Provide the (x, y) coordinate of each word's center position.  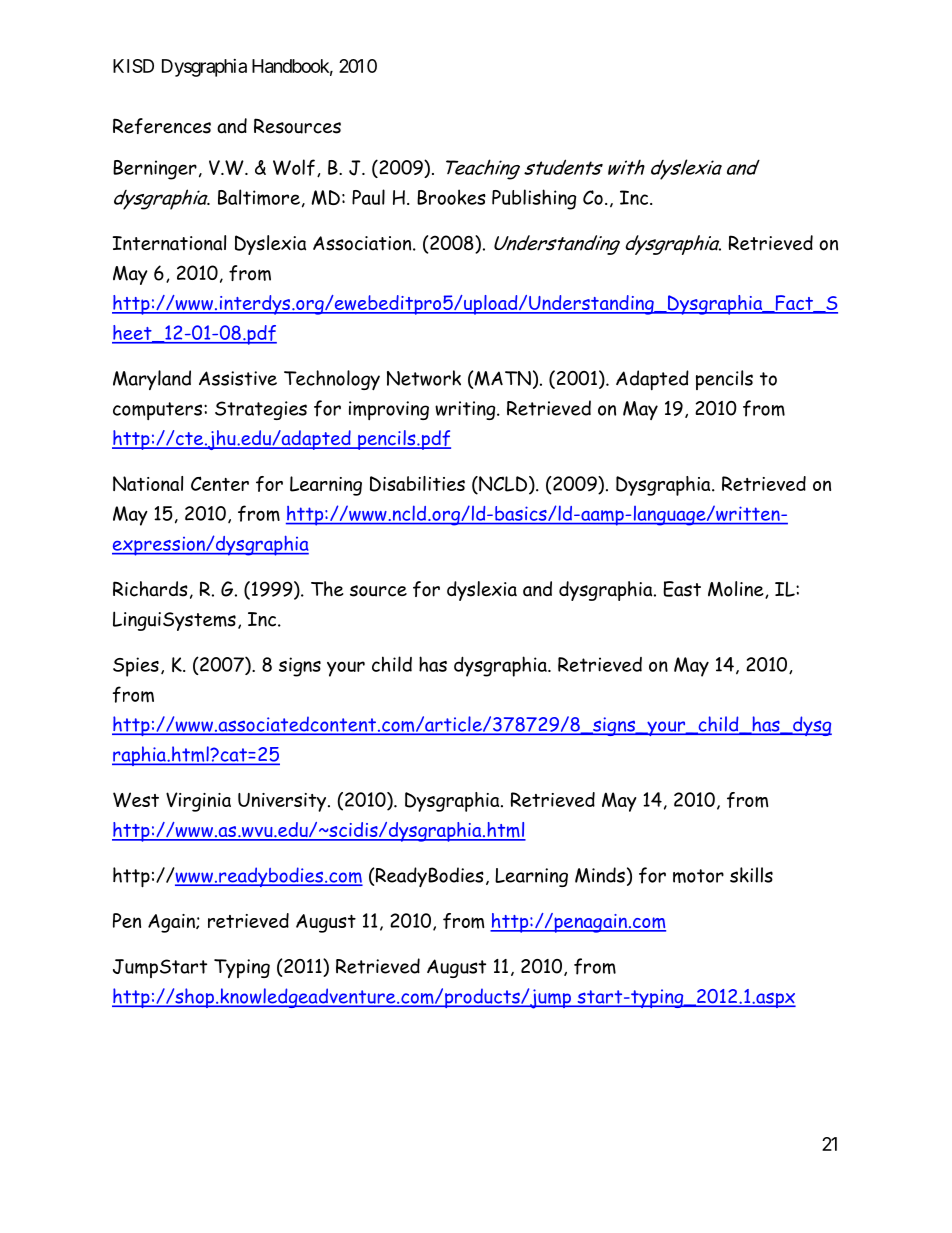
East (682, 589)
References (162, 126)
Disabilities (417, 484)
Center (220, 483)
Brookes (451, 197)
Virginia (198, 802)
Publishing (534, 199)
